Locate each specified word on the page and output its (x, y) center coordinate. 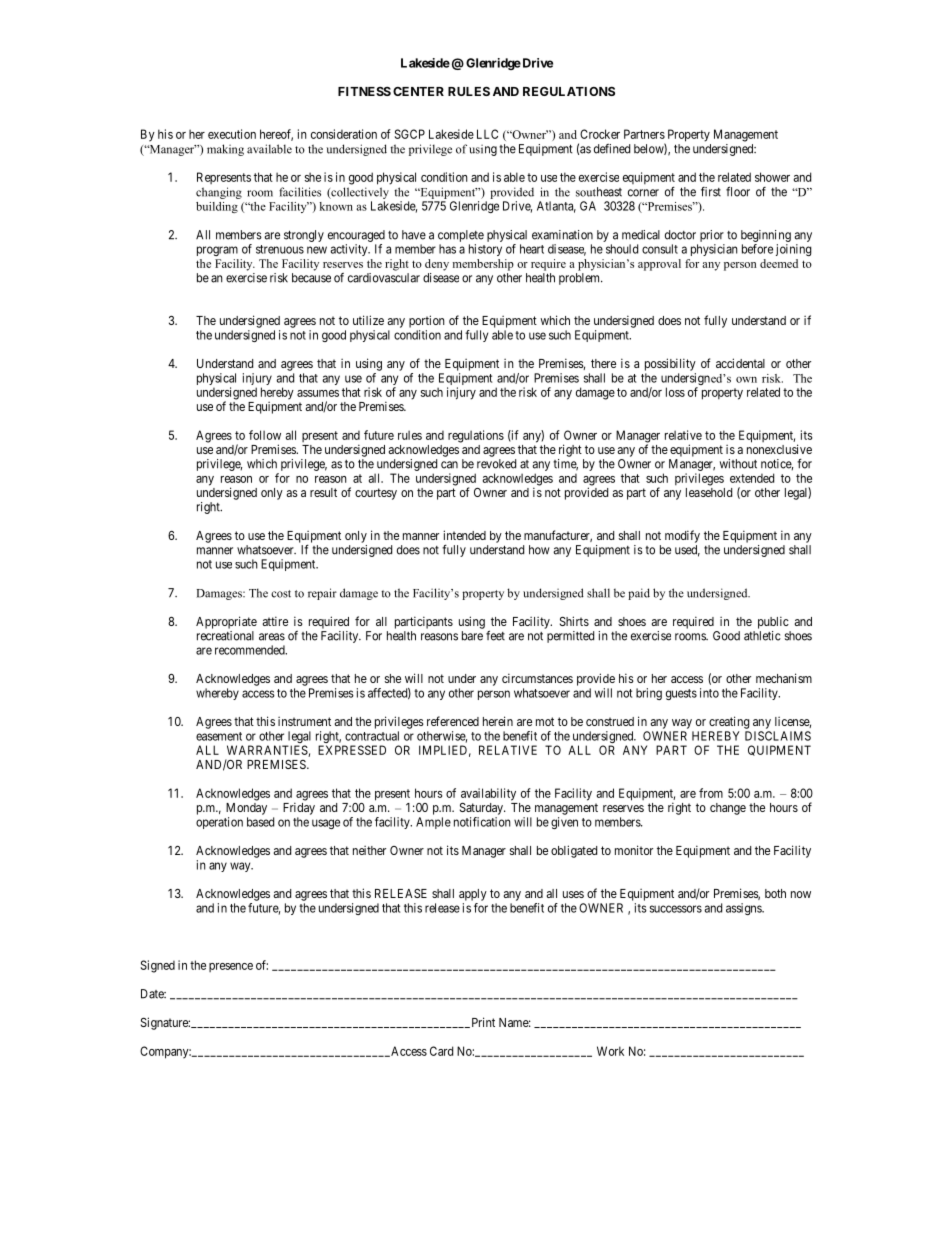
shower (772, 177)
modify (682, 536)
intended (464, 535)
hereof (276, 135)
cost (281, 594)
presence (231, 967)
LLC (487, 134)
